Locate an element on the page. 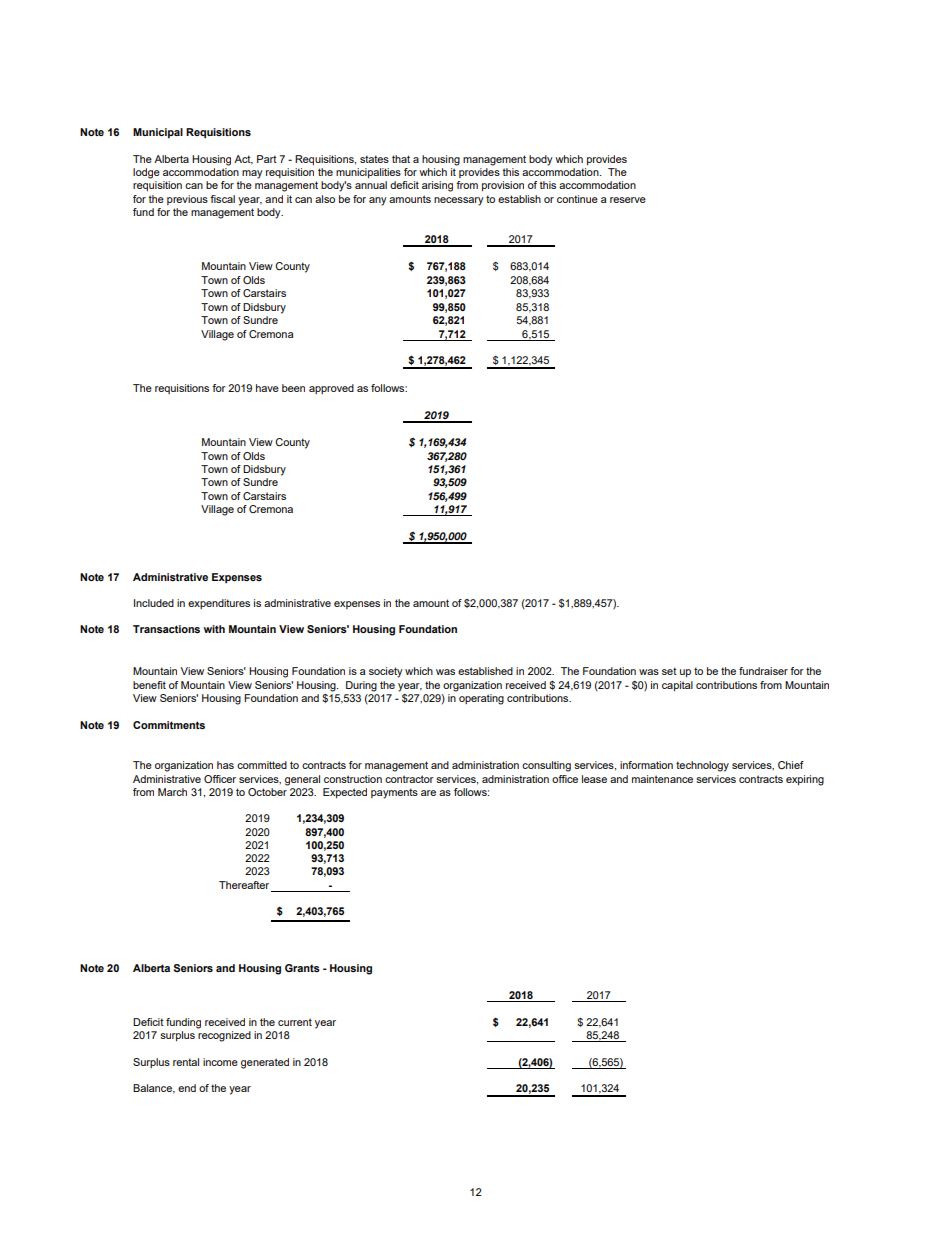  reserve is located at coordinates (628, 200).
